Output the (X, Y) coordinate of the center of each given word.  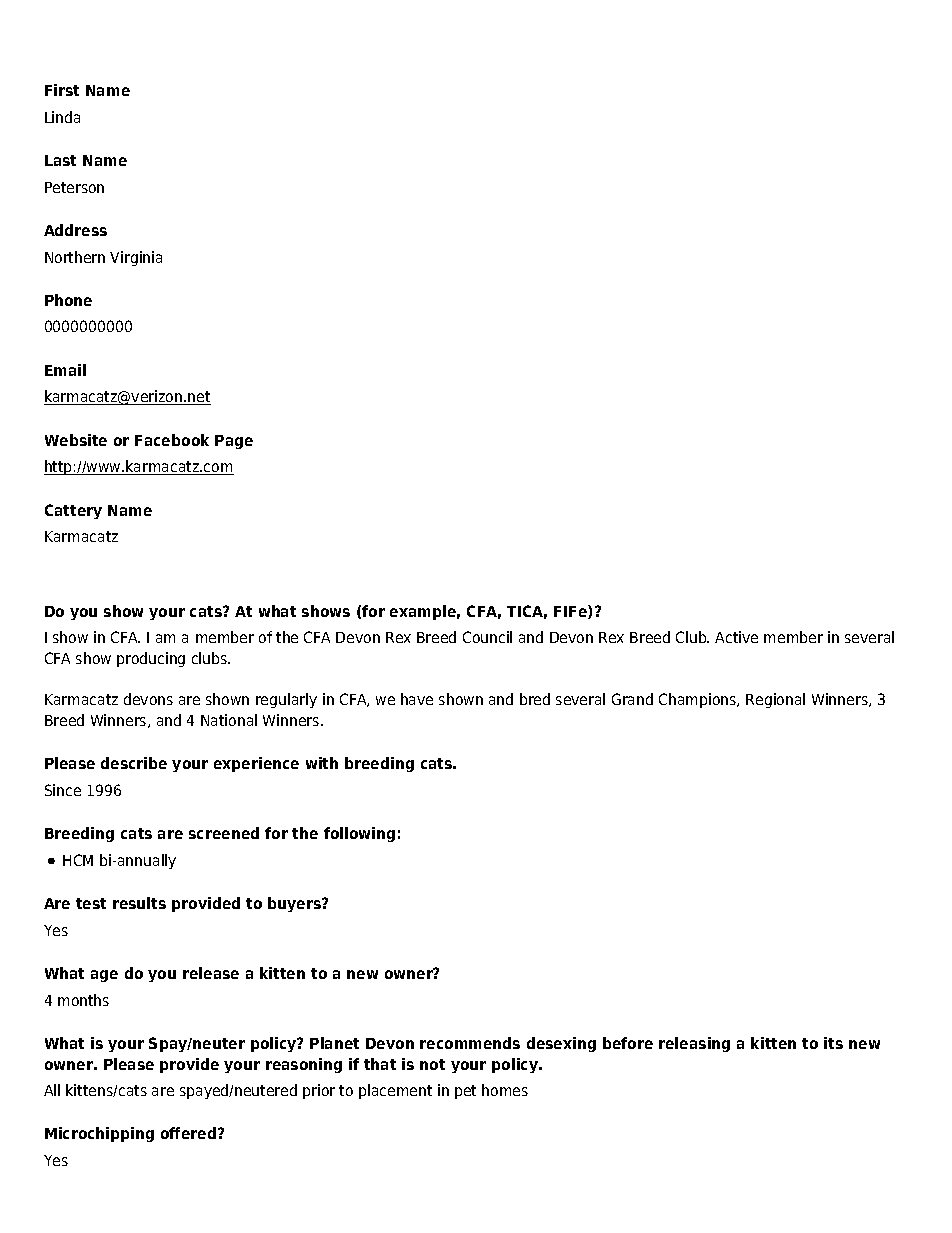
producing (151, 659)
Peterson (74, 187)
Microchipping (99, 1134)
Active (736, 637)
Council (487, 637)
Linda (62, 117)
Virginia (136, 258)
